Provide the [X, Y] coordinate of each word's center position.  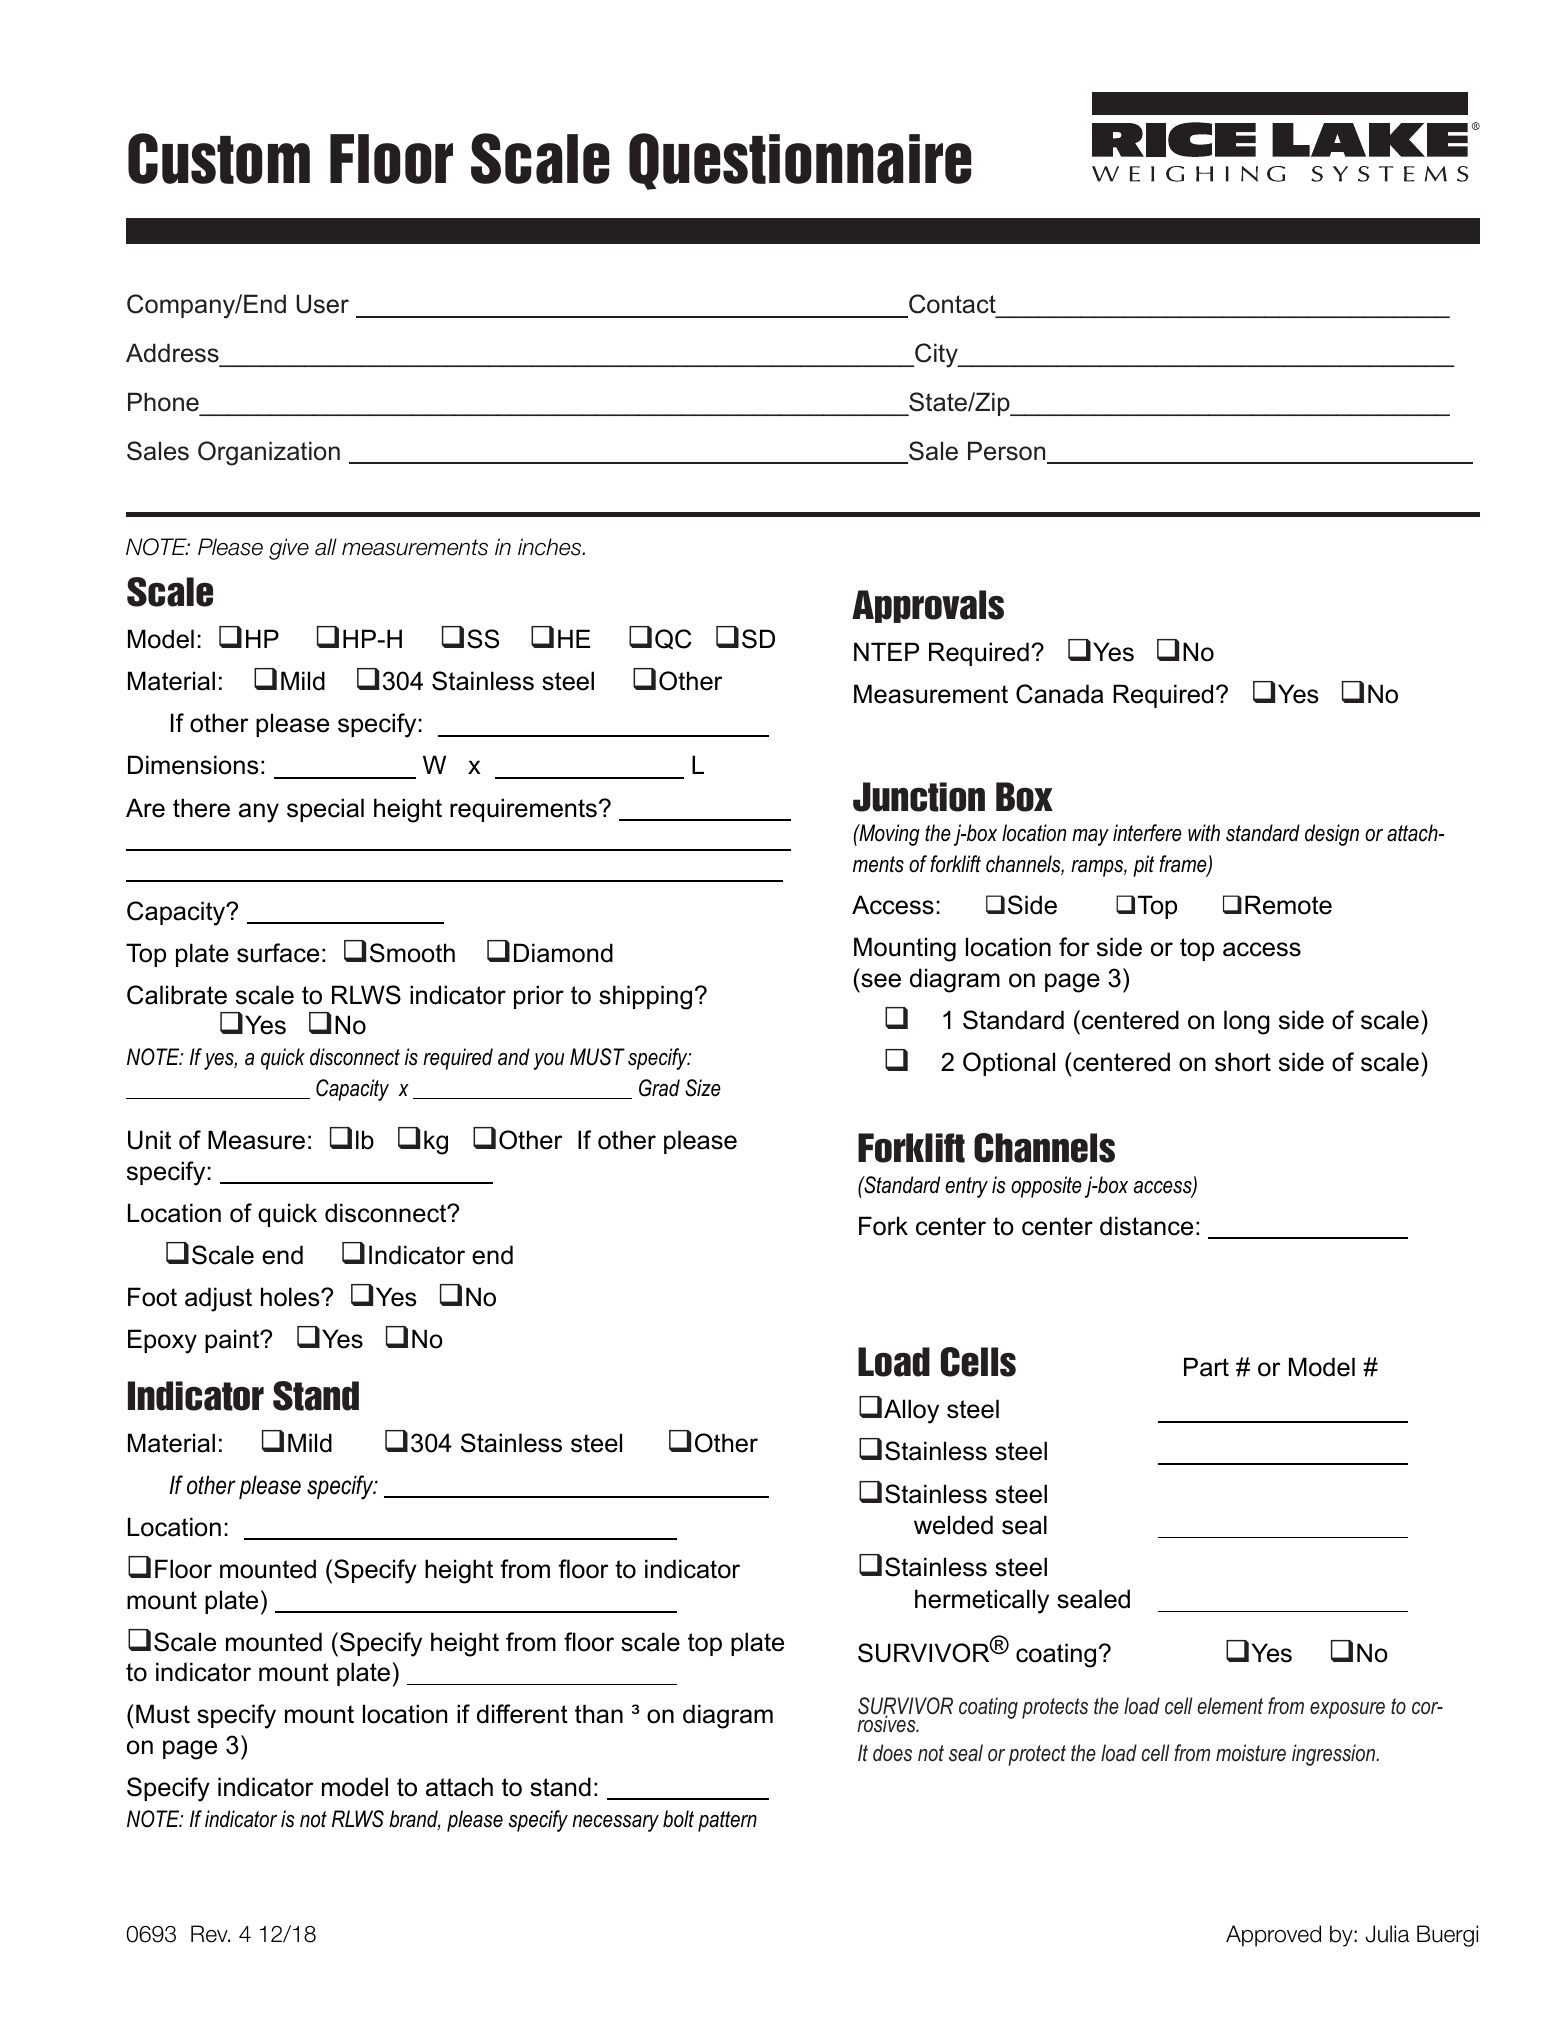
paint [233, 1341]
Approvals [928, 606]
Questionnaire [800, 161]
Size [703, 1088]
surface [278, 953]
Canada [1059, 694]
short [1243, 1062]
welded [953, 1525]
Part [1206, 1367]
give [289, 549]
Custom [219, 158]
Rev [210, 1934]
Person [1008, 452]
